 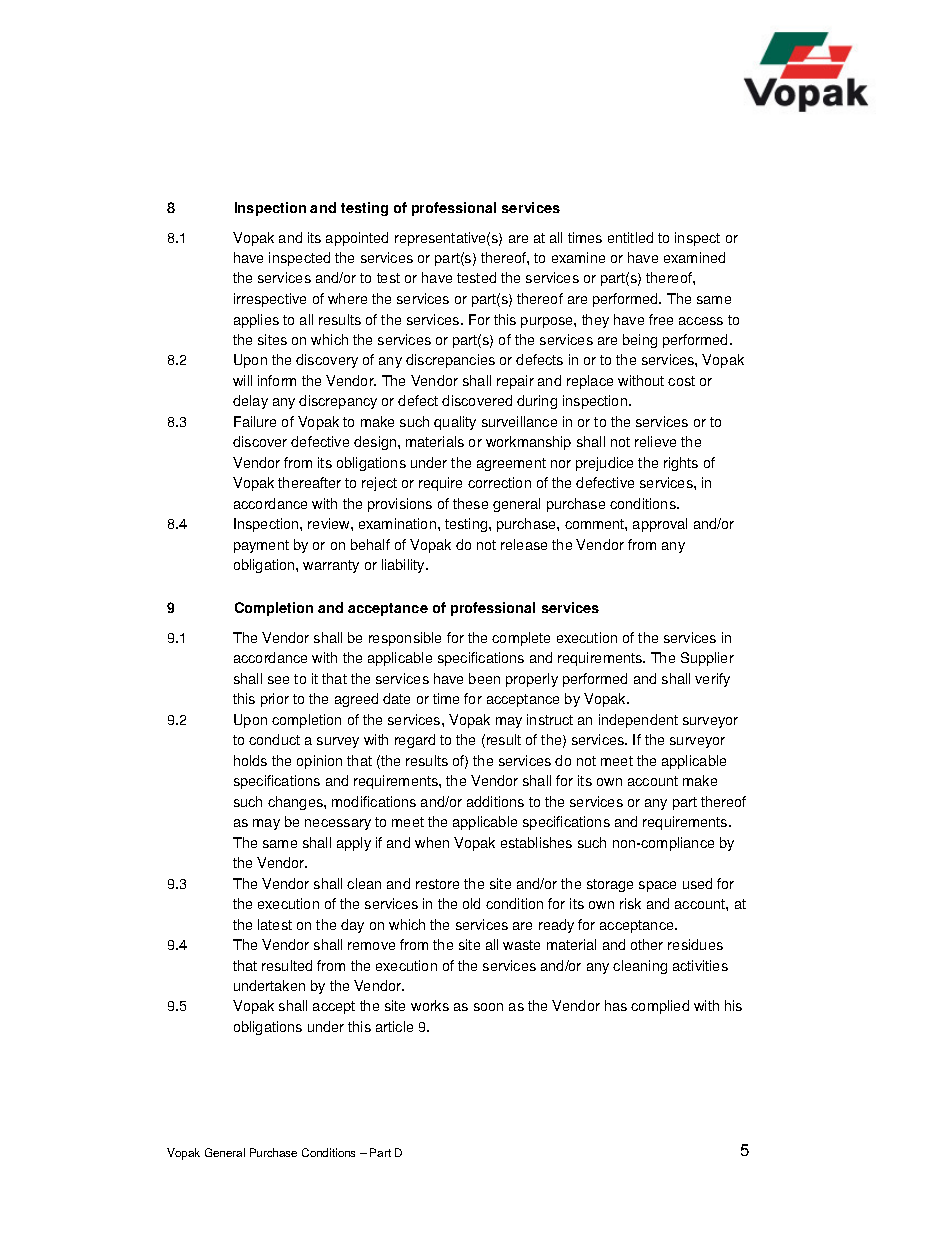 I want to click on irrespective, so click(x=270, y=300).
